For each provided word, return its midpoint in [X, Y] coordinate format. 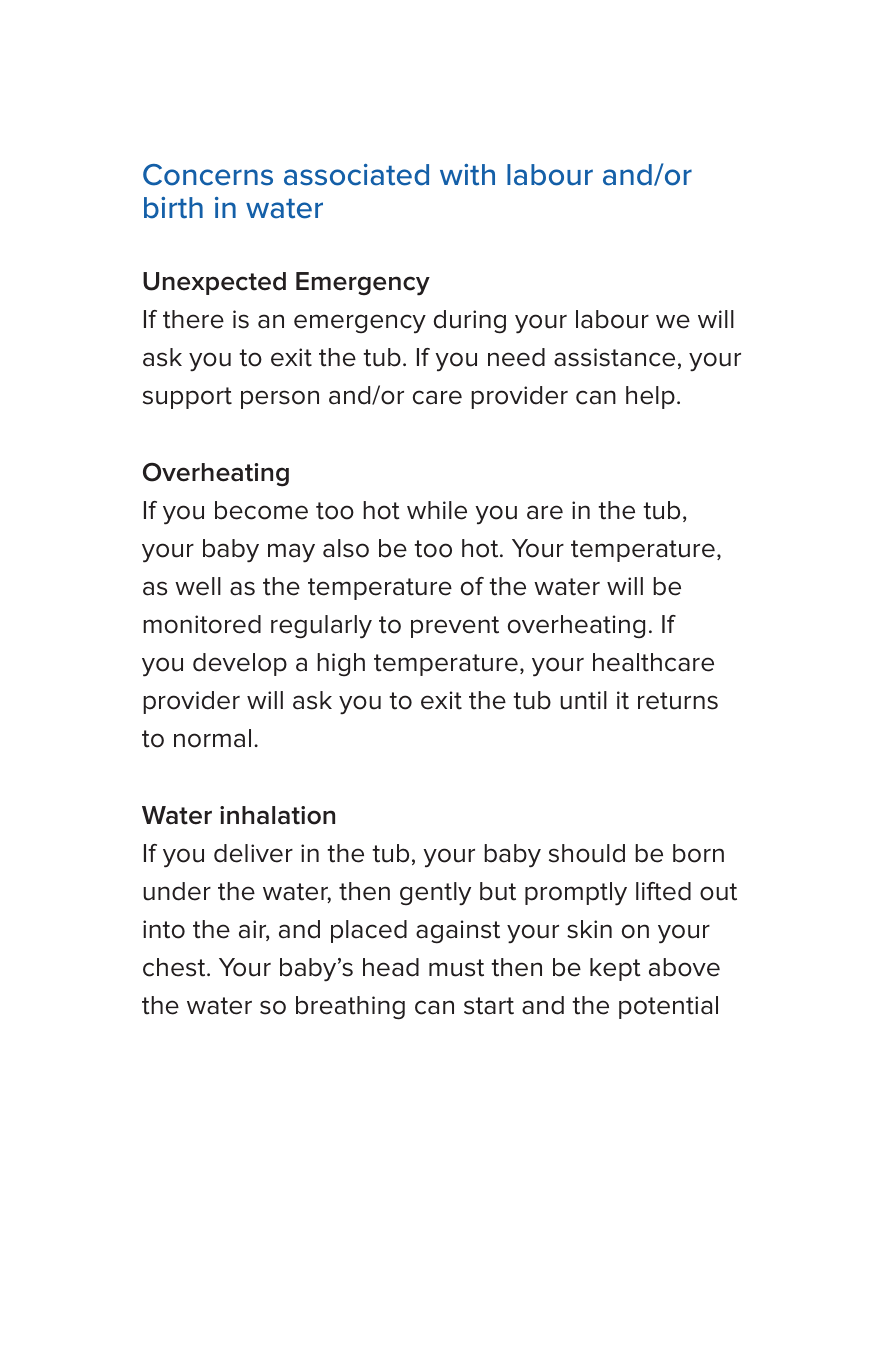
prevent [455, 627]
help [650, 397]
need [516, 357]
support [187, 398]
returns [678, 701]
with [467, 175]
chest [175, 967]
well [198, 586]
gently [435, 894]
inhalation [277, 815]
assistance [614, 357]
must [456, 968]
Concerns [208, 175]
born [698, 853]
